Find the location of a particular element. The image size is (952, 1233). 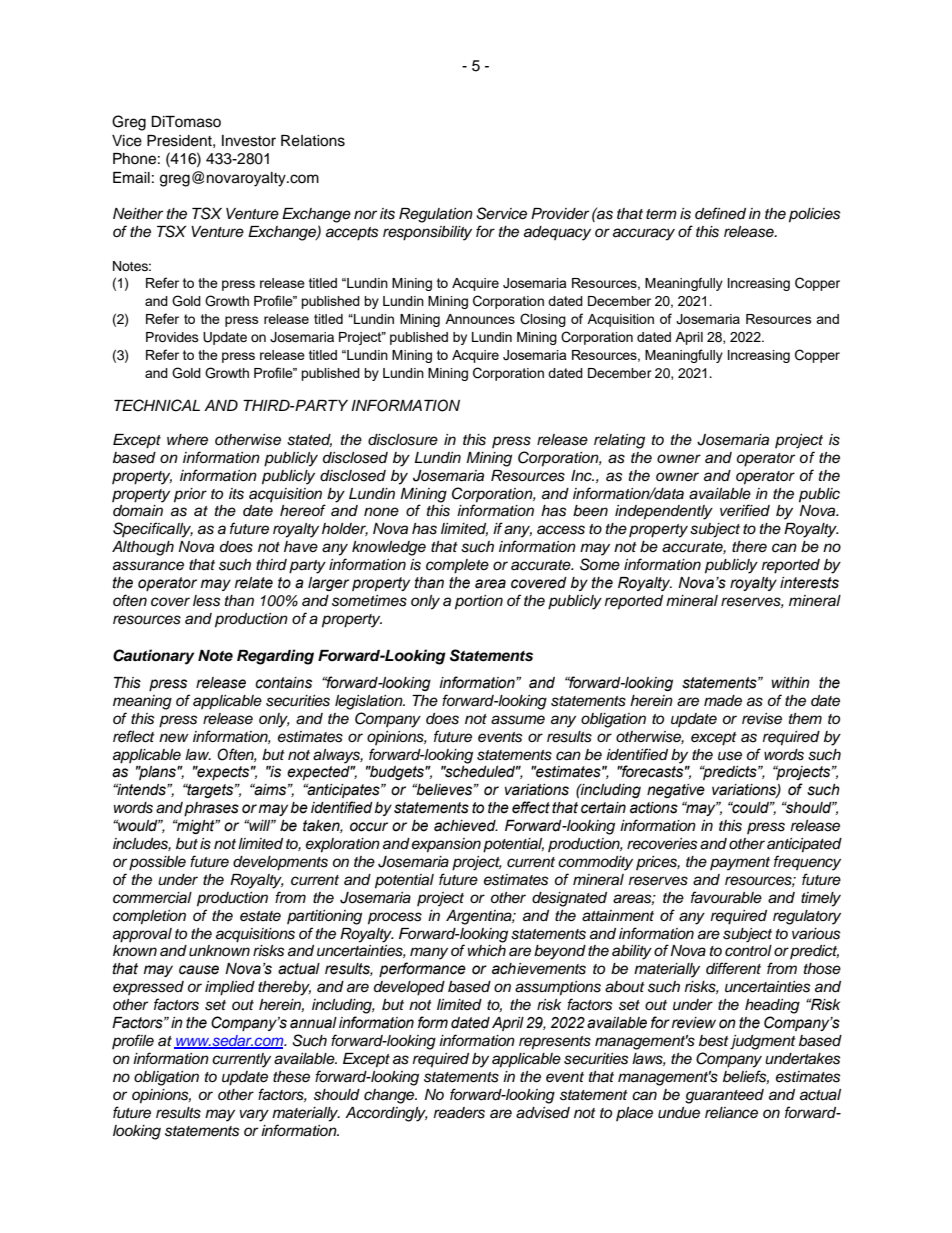

relating is located at coordinates (619, 441).
